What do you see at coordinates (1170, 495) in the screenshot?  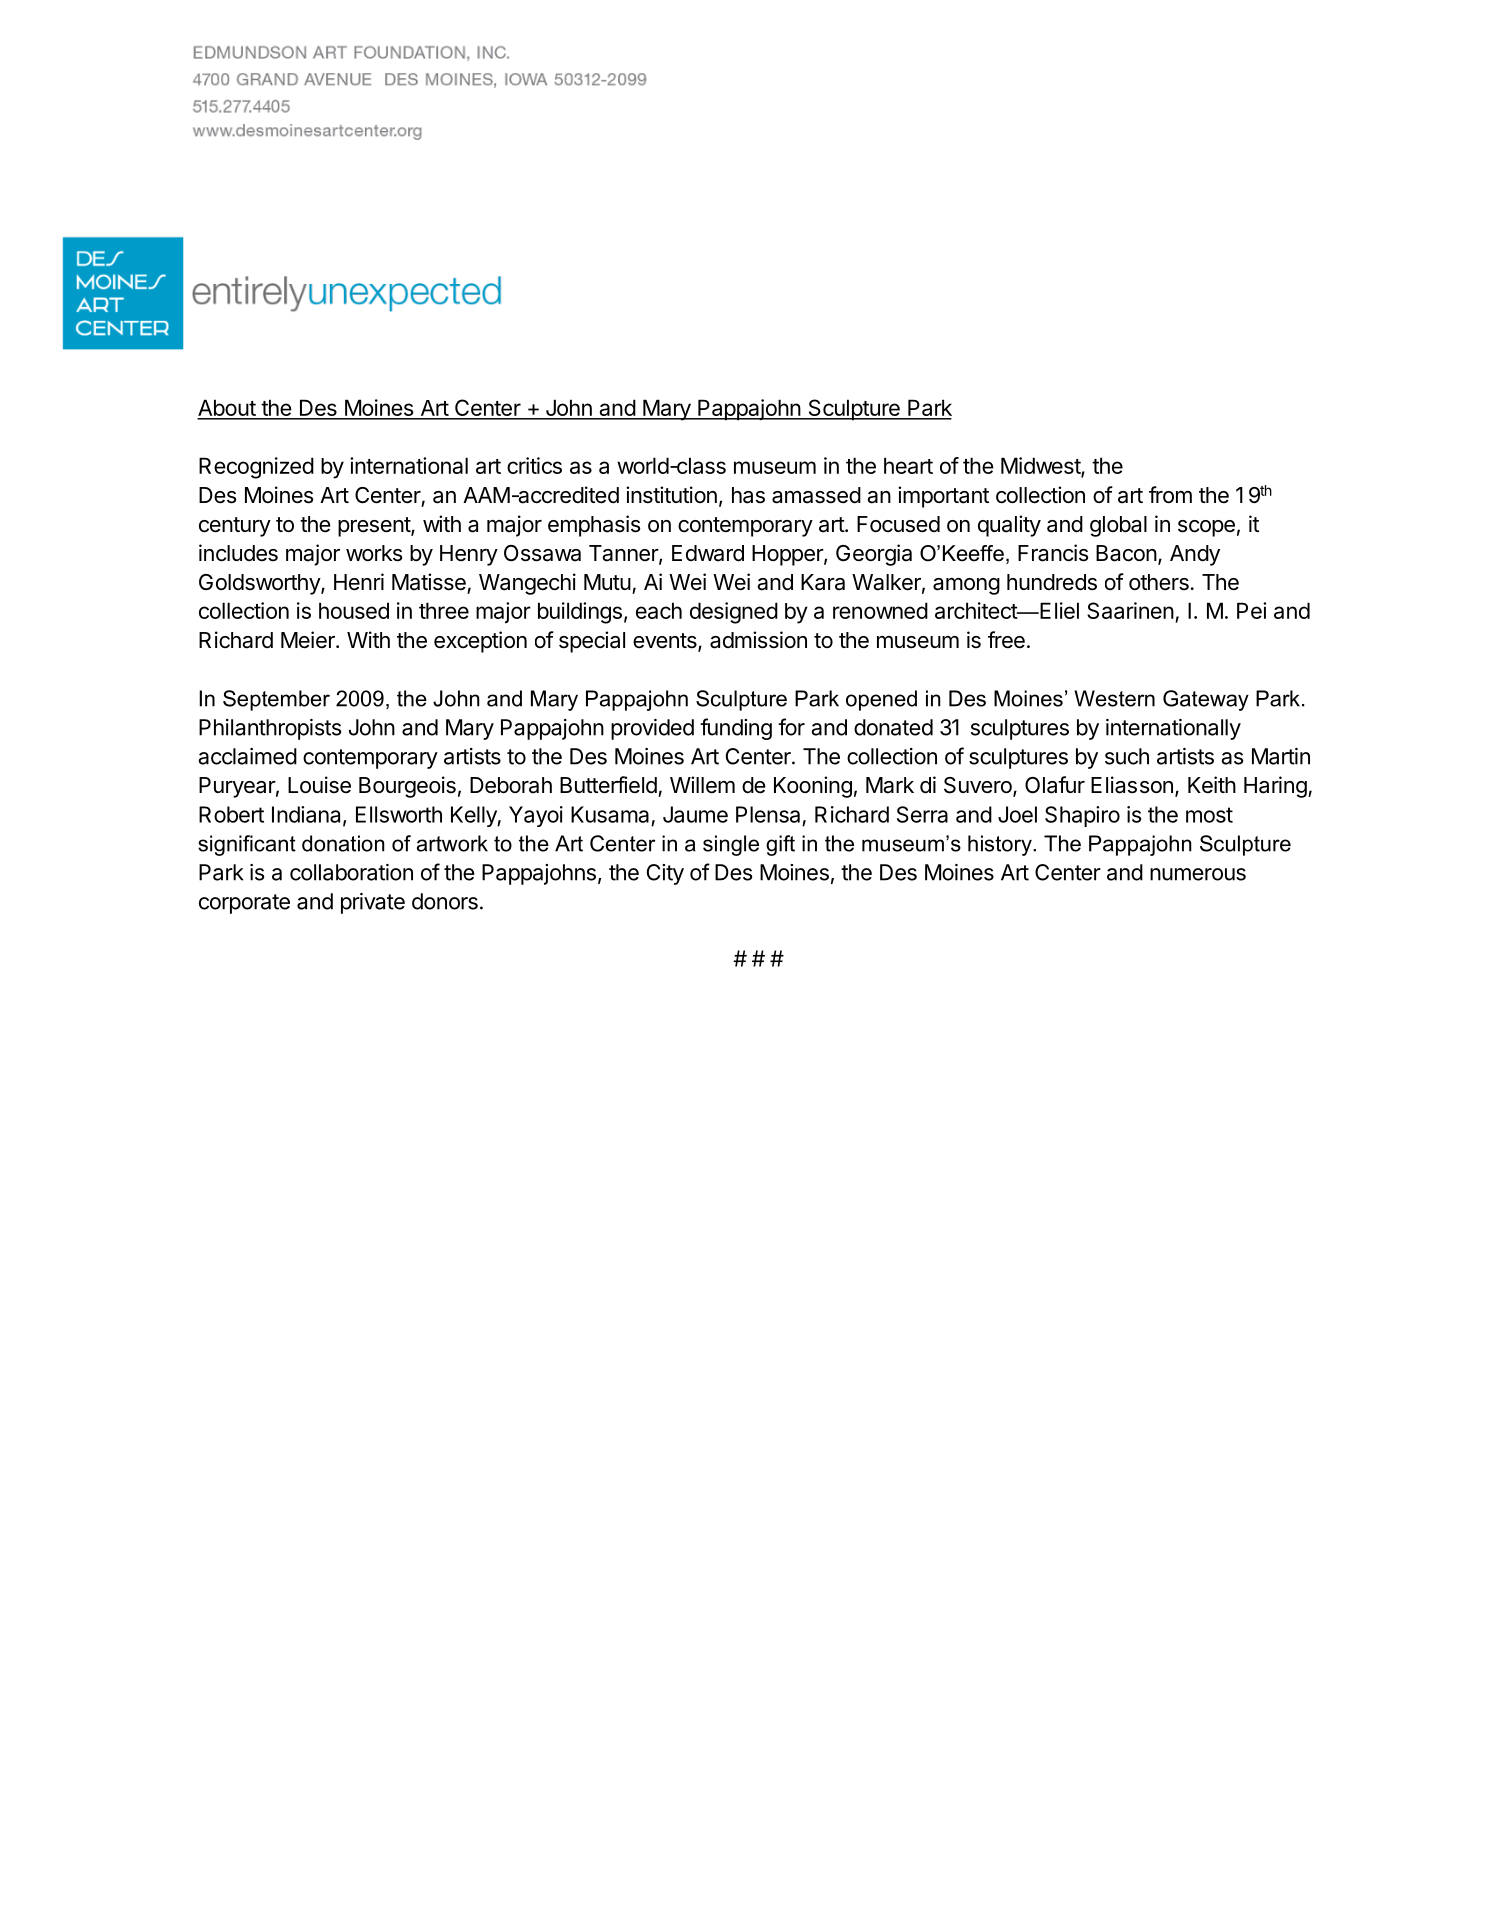 I see `from` at bounding box center [1170, 495].
